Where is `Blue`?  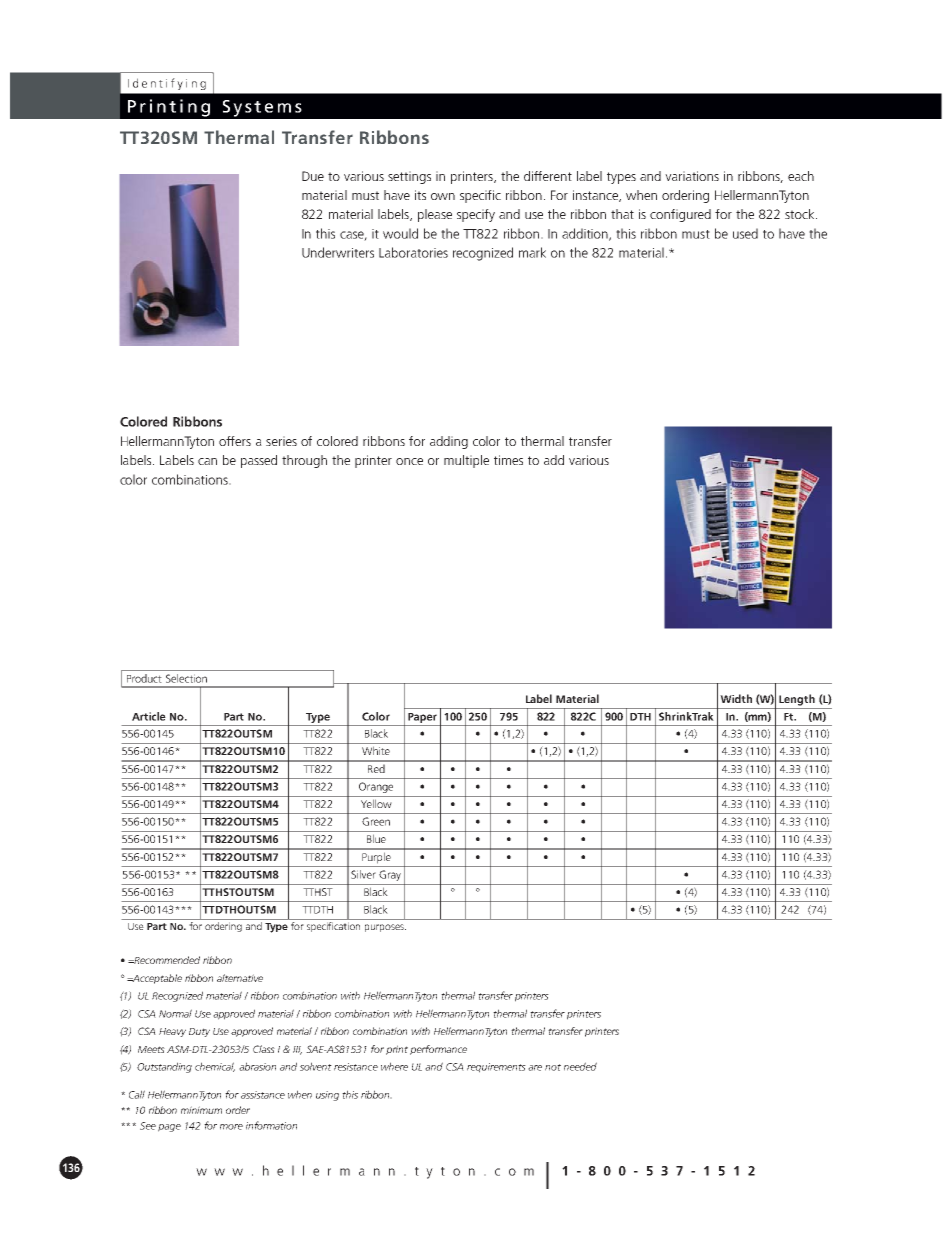 Blue is located at coordinates (376, 838).
